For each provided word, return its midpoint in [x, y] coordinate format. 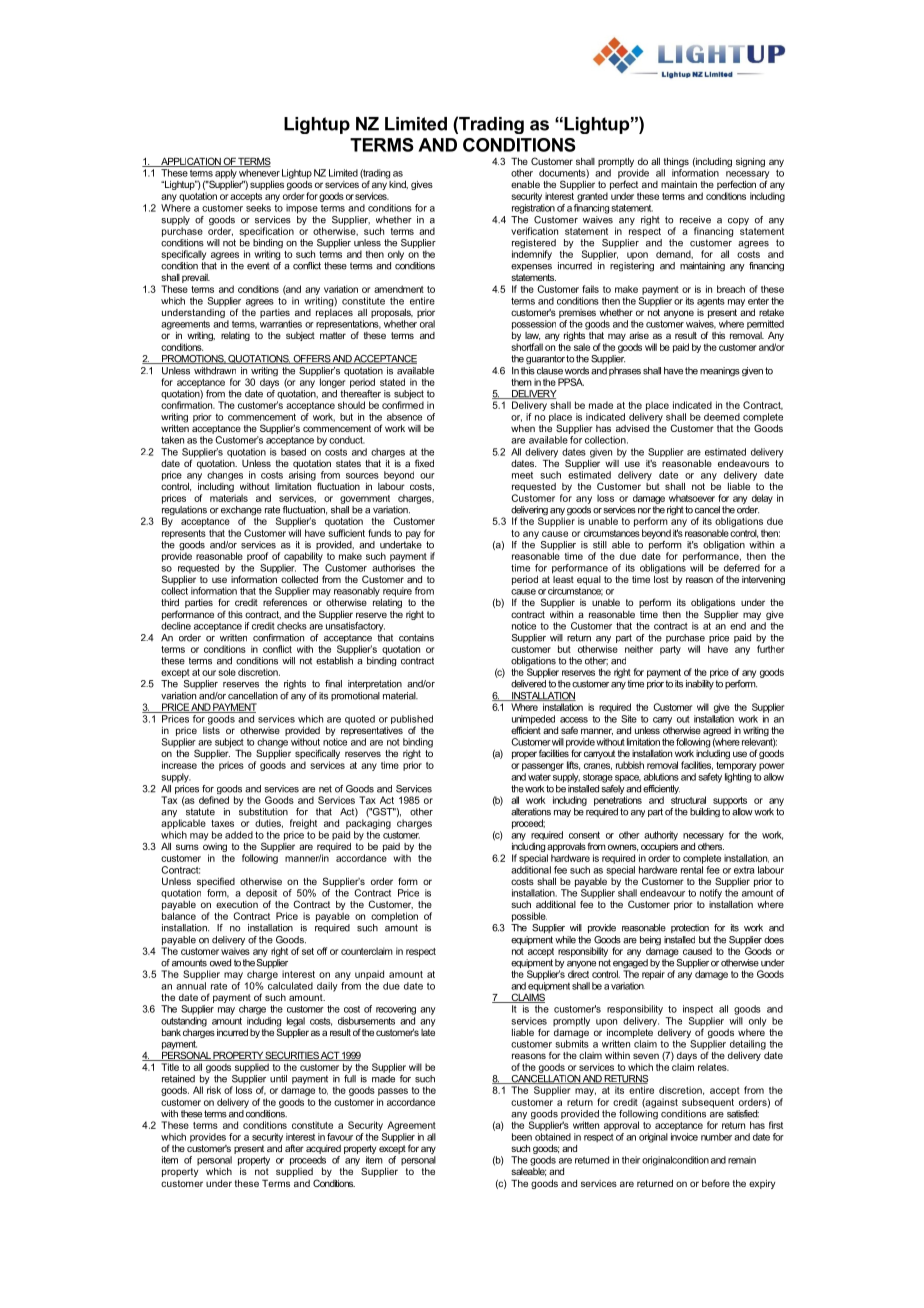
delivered [528, 684]
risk [214, 1090]
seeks [258, 208]
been [522, 1137]
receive [695, 220]
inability [700, 685]
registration [533, 209]
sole [227, 672]
